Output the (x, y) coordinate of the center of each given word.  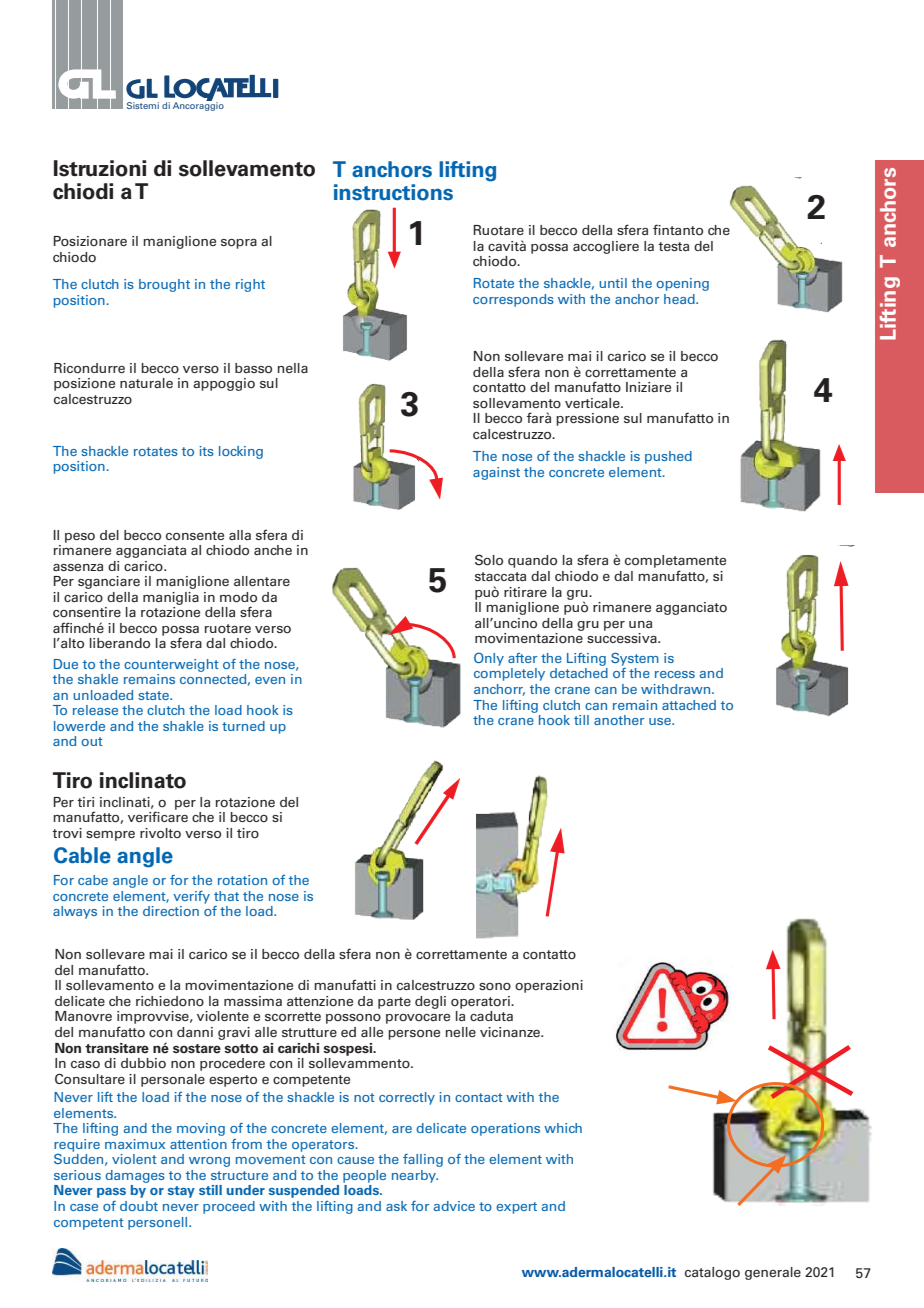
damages (135, 1176)
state (155, 695)
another (619, 720)
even (270, 680)
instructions (393, 192)
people (364, 1176)
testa (673, 246)
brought (164, 285)
